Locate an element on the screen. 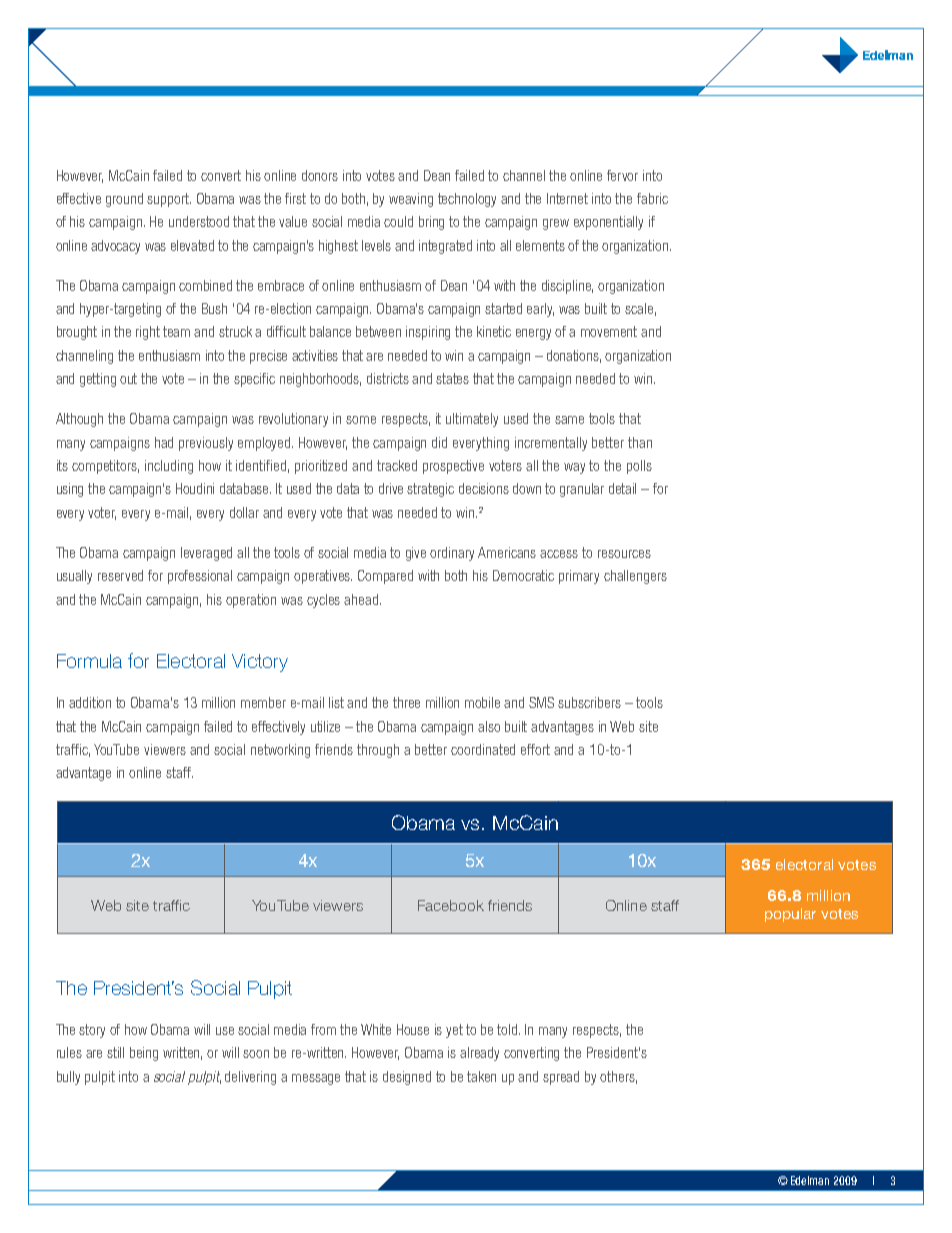 This screenshot has width=952, height=1233. Houdini is located at coordinates (195, 488).
